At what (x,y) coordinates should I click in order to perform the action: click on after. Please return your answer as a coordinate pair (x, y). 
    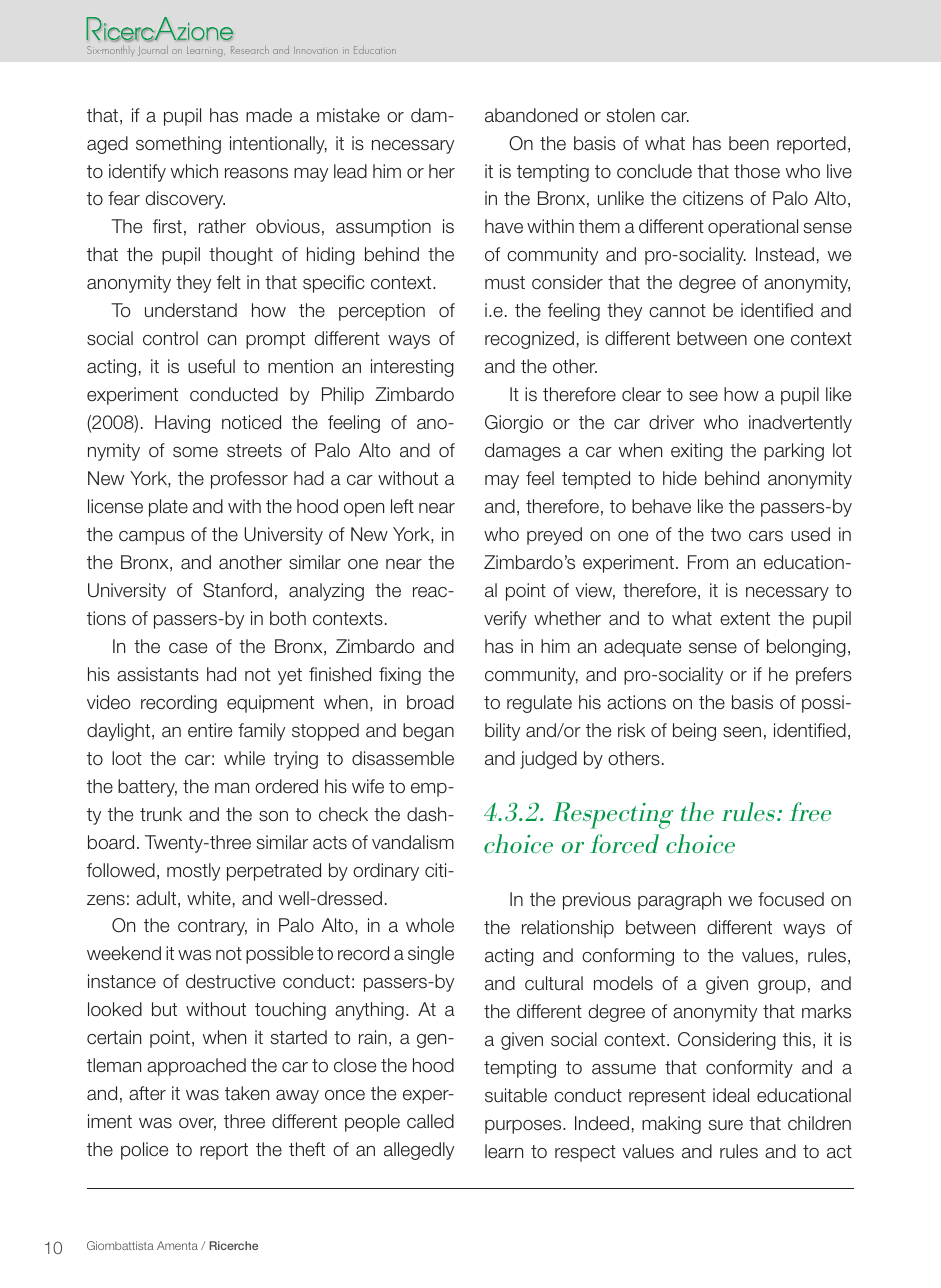
    Looking at the image, I should click on (147, 1093).
